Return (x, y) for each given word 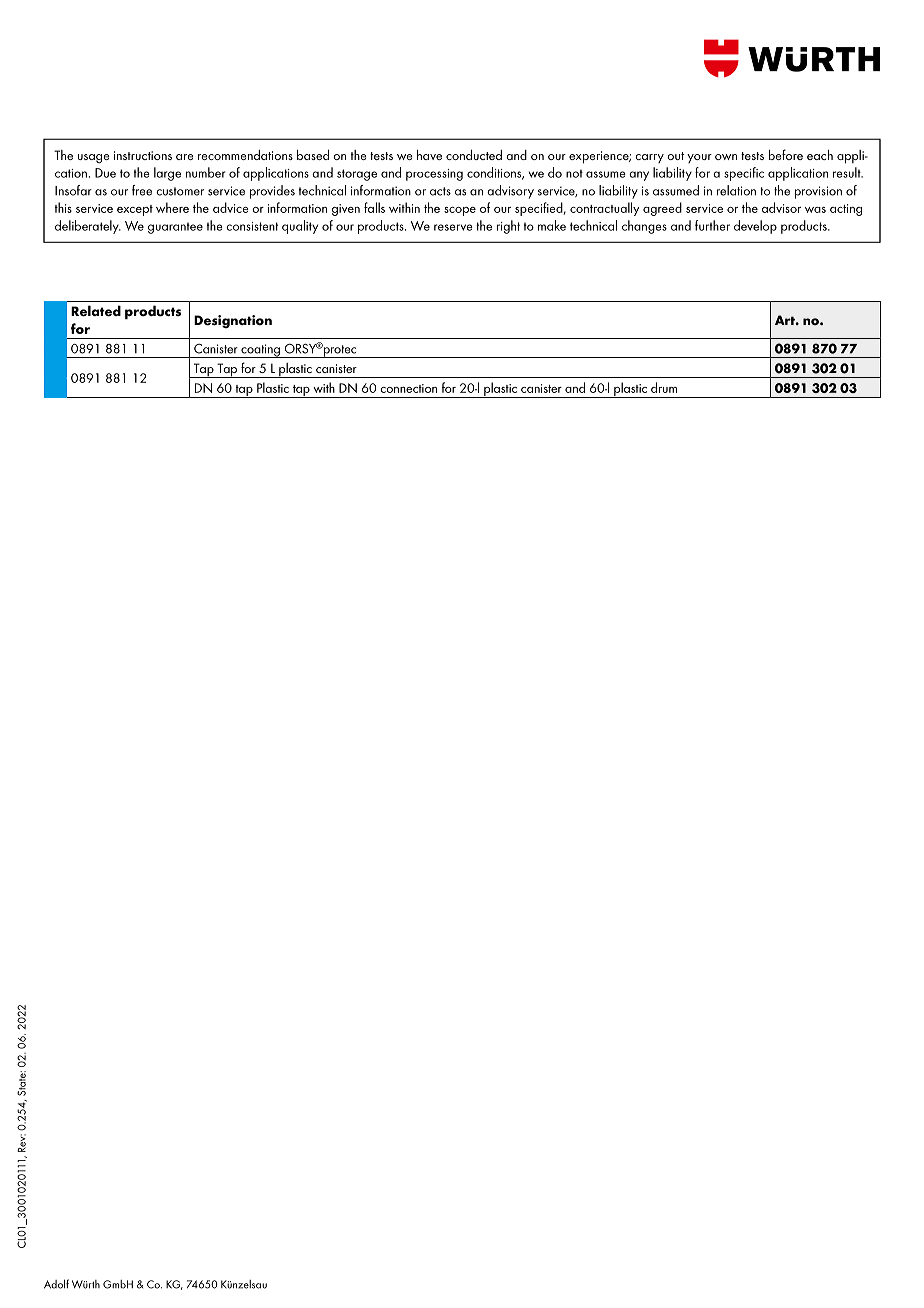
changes (644, 227)
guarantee (175, 228)
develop (755, 227)
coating (260, 351)
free (142, 190)
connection (409, 388)
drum (664, 387)
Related (96, 311)
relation (736, 190)
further (712, 225)
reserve (453, 227)
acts (440, 191)
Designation (233, 321)
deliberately (88, 227)
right (508, 227)
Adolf (56, 1284)
